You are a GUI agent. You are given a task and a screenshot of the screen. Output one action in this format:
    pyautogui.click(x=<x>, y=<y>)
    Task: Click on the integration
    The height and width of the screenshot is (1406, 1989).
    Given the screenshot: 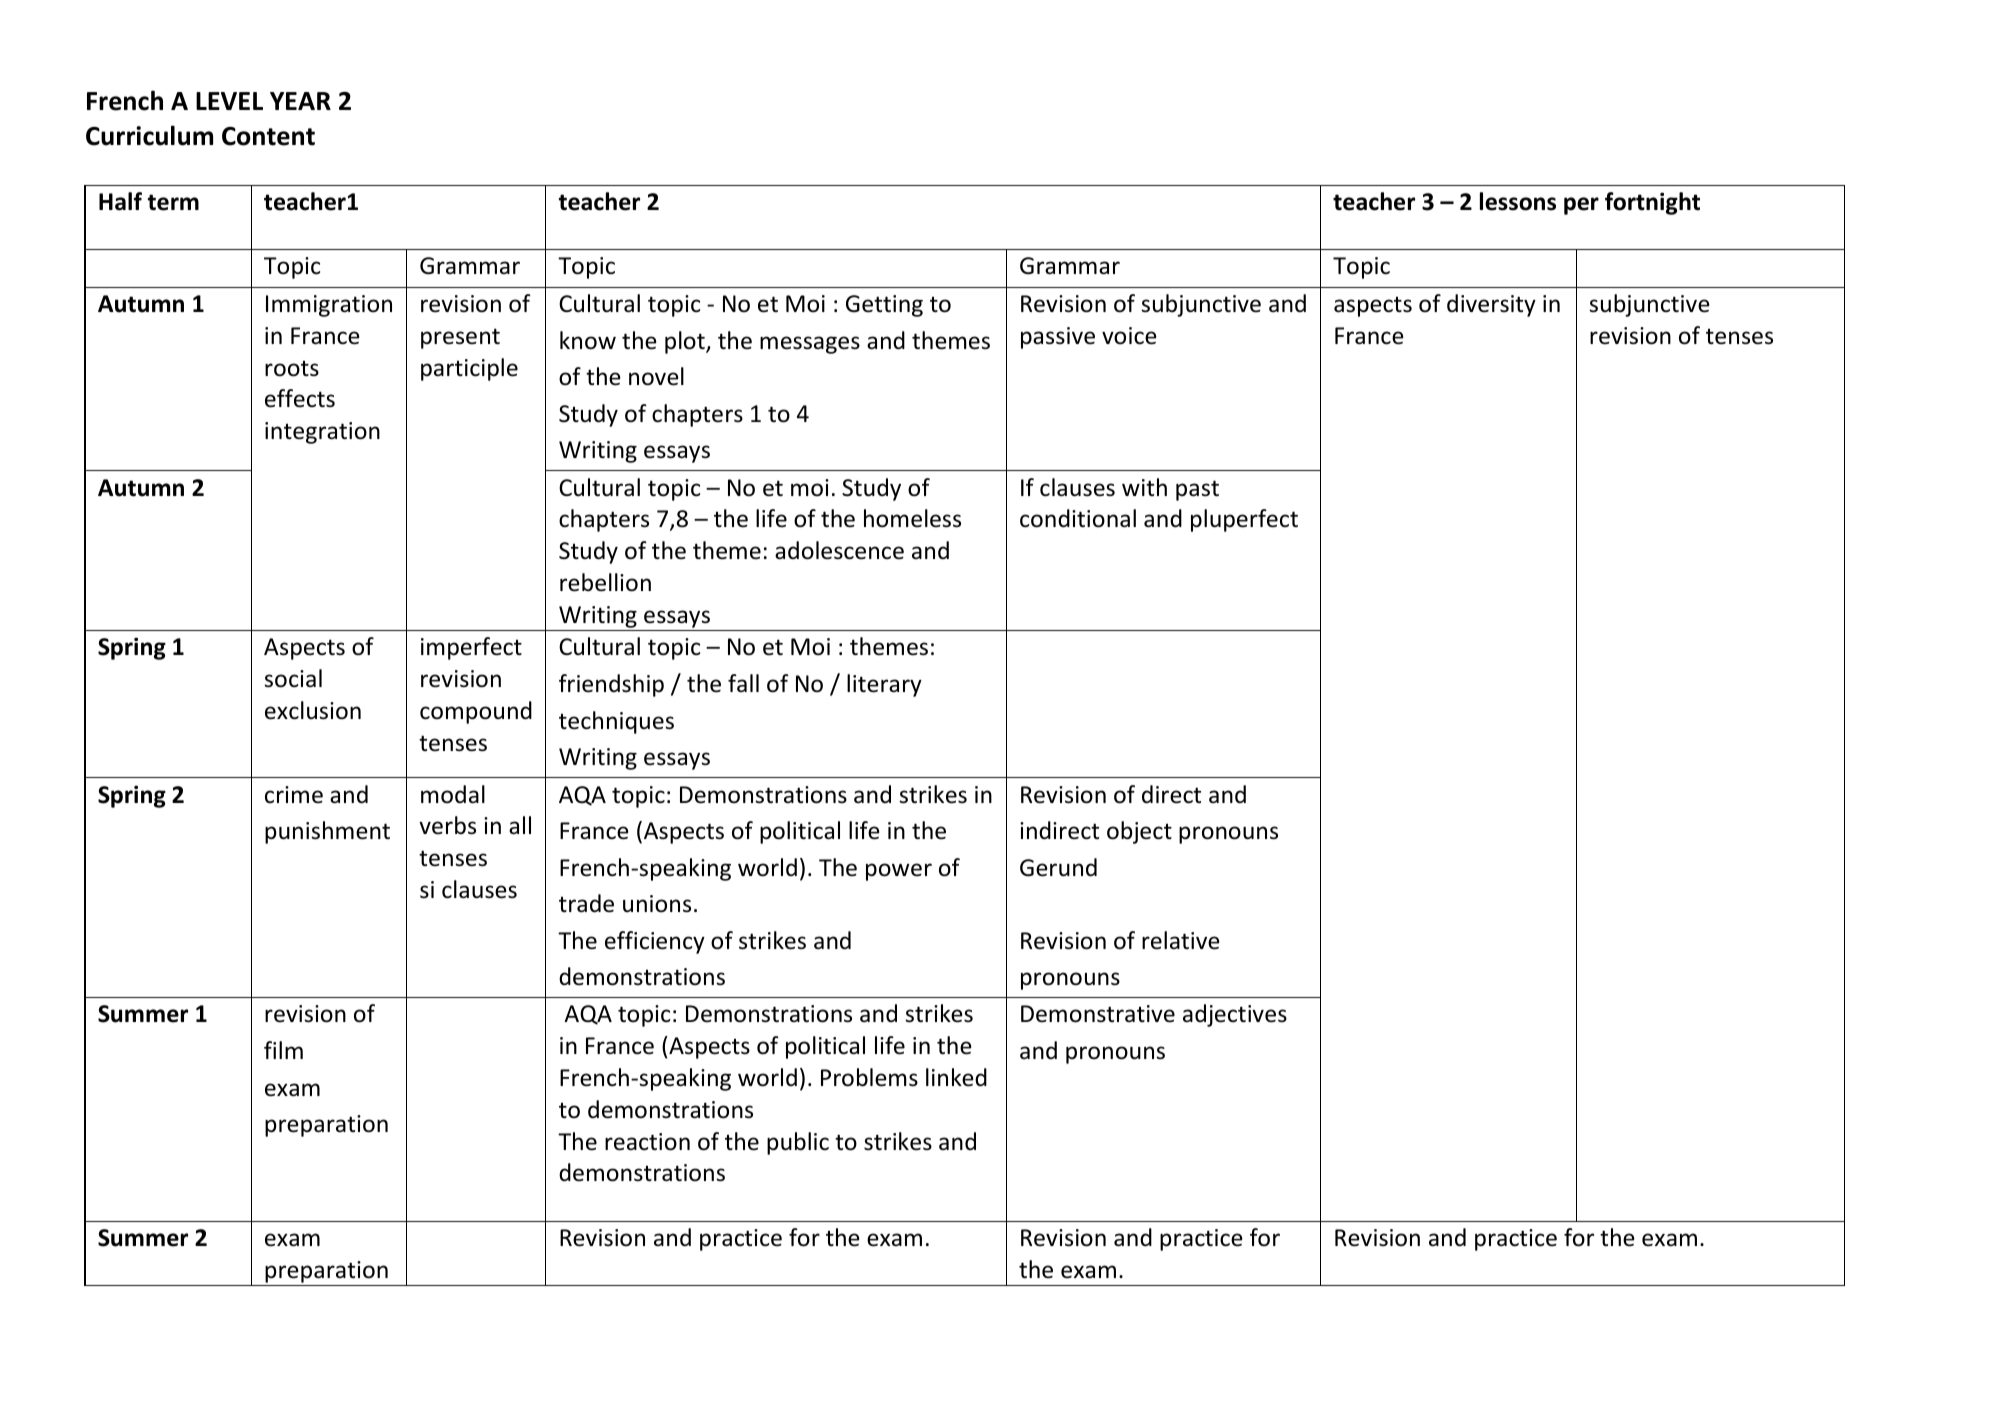 What is the action you would take?
    pyautogui.click(x=322, y=433)
